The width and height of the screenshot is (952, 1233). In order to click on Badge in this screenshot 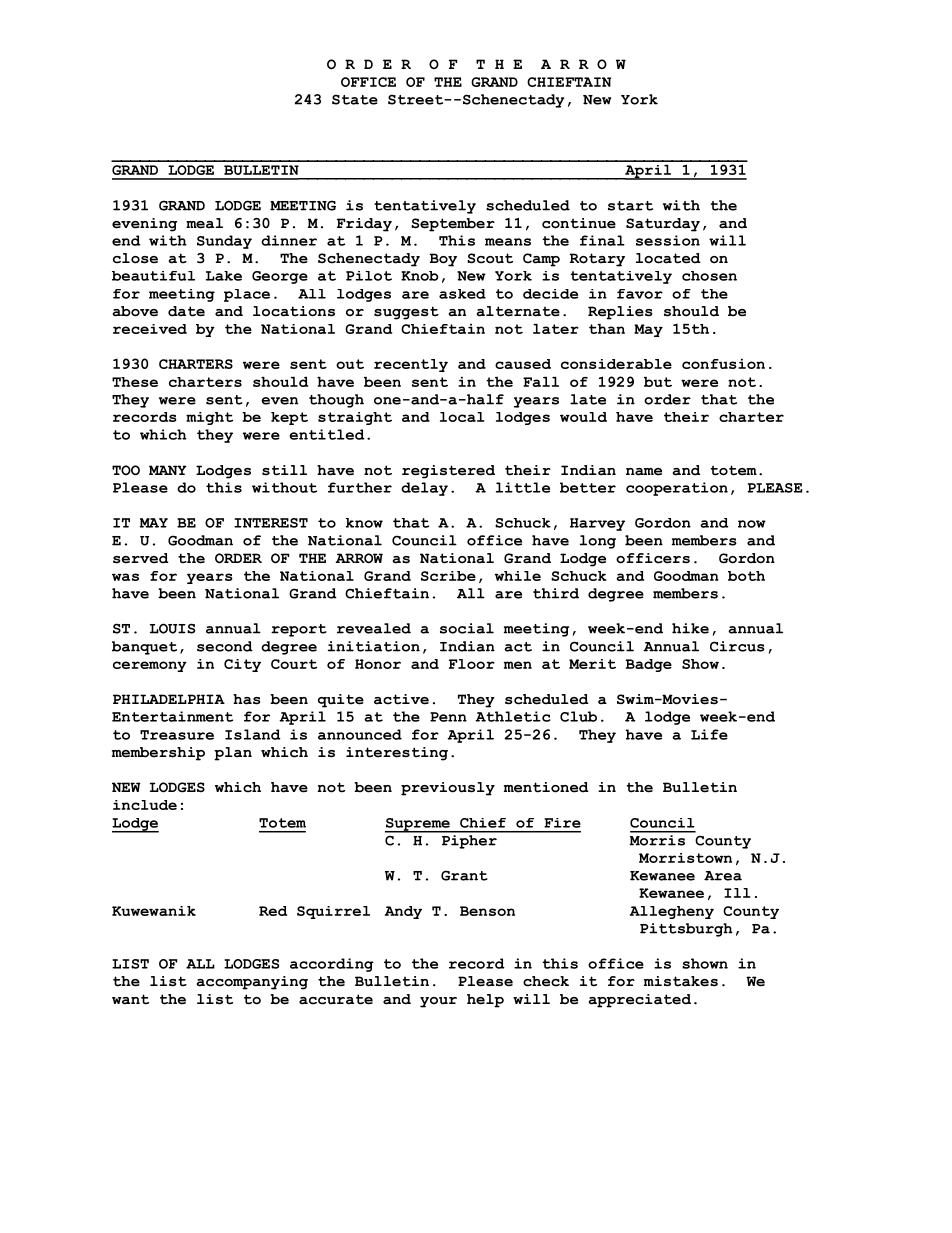, I will do `click(649, 665)`.
